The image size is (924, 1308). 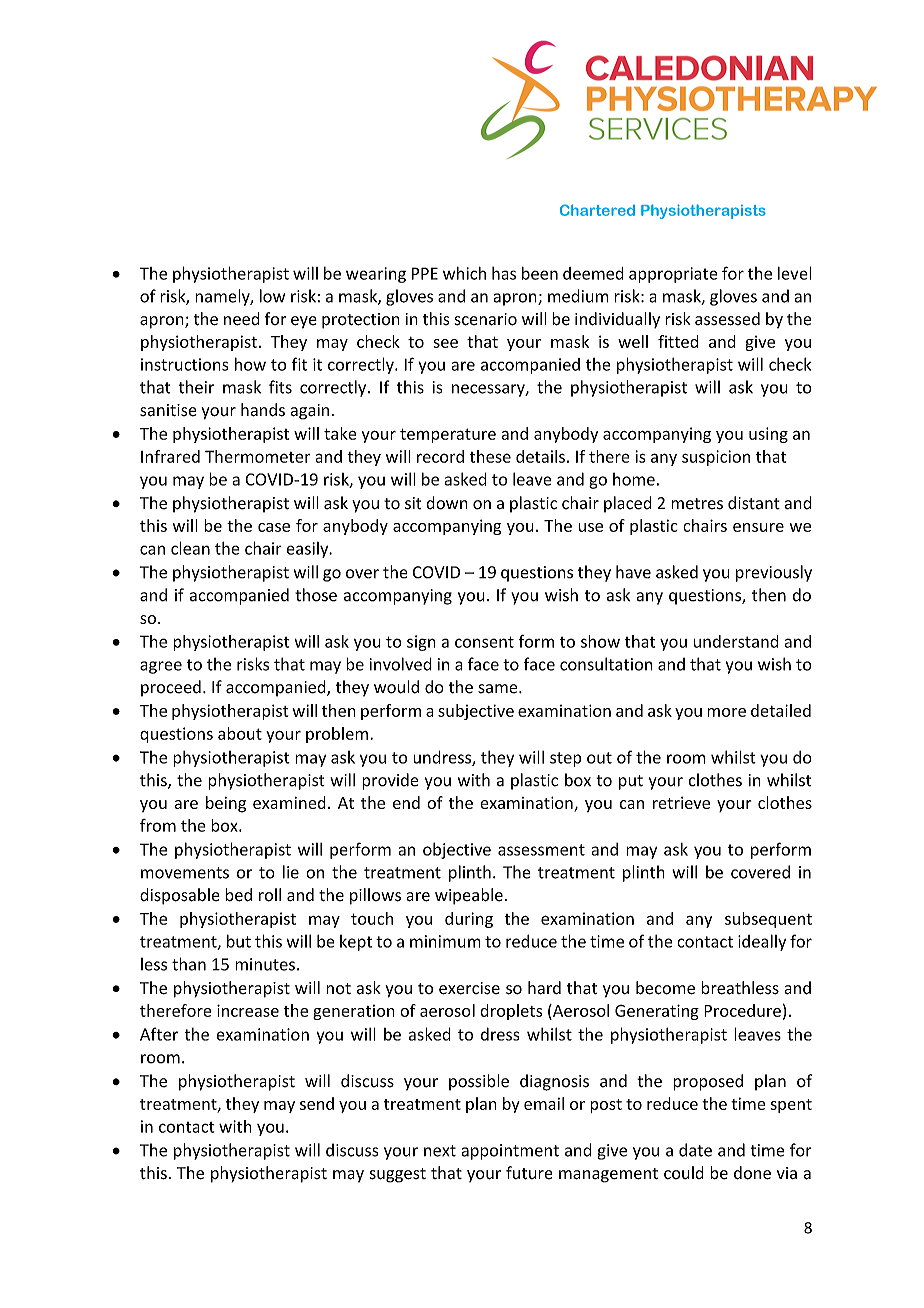 What do you see at coordinates (240, 733) in the document?
I see `about` at bounding box center [240, 733].
